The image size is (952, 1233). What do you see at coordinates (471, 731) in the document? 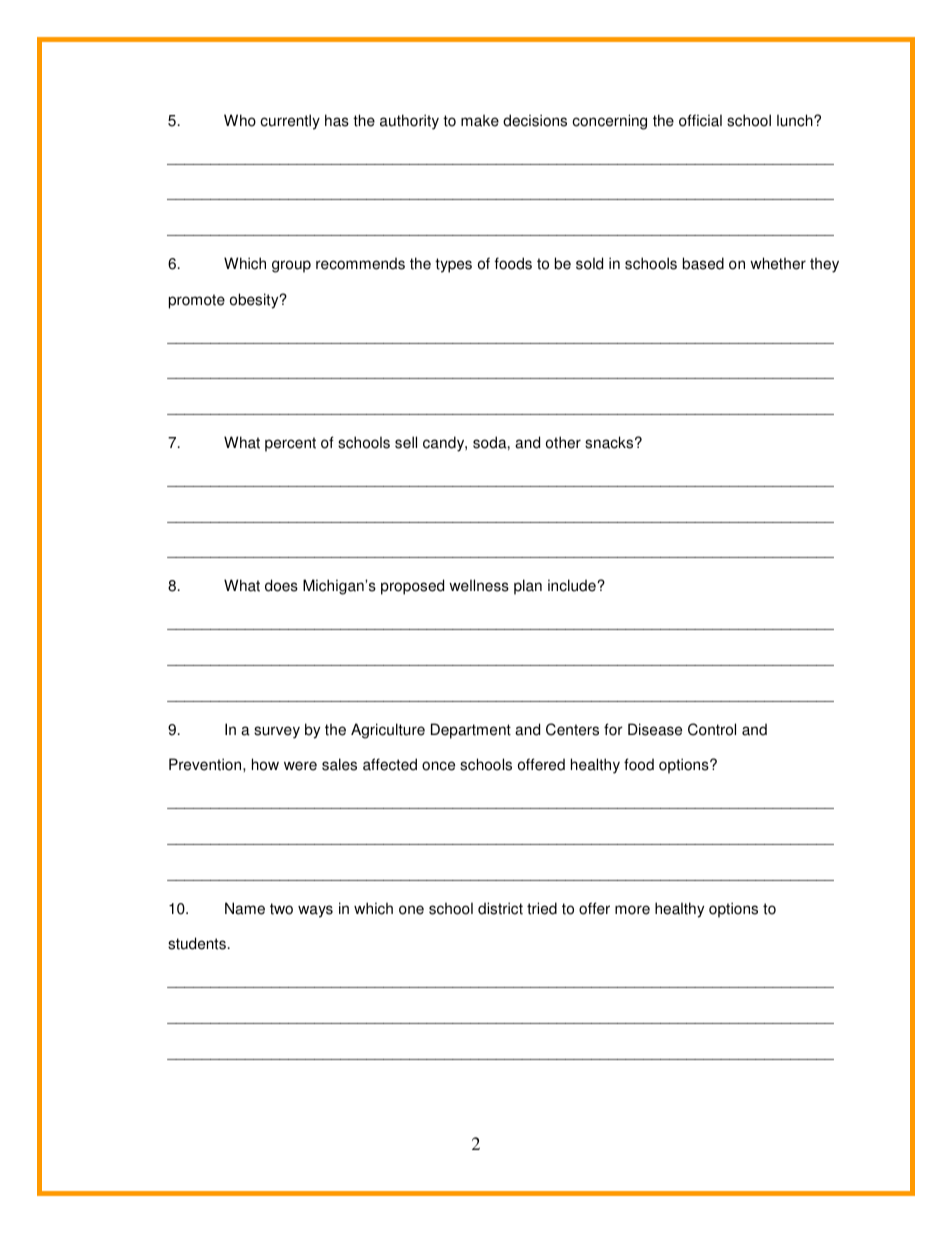
I see `Department` at bounding box center [471, 731].
